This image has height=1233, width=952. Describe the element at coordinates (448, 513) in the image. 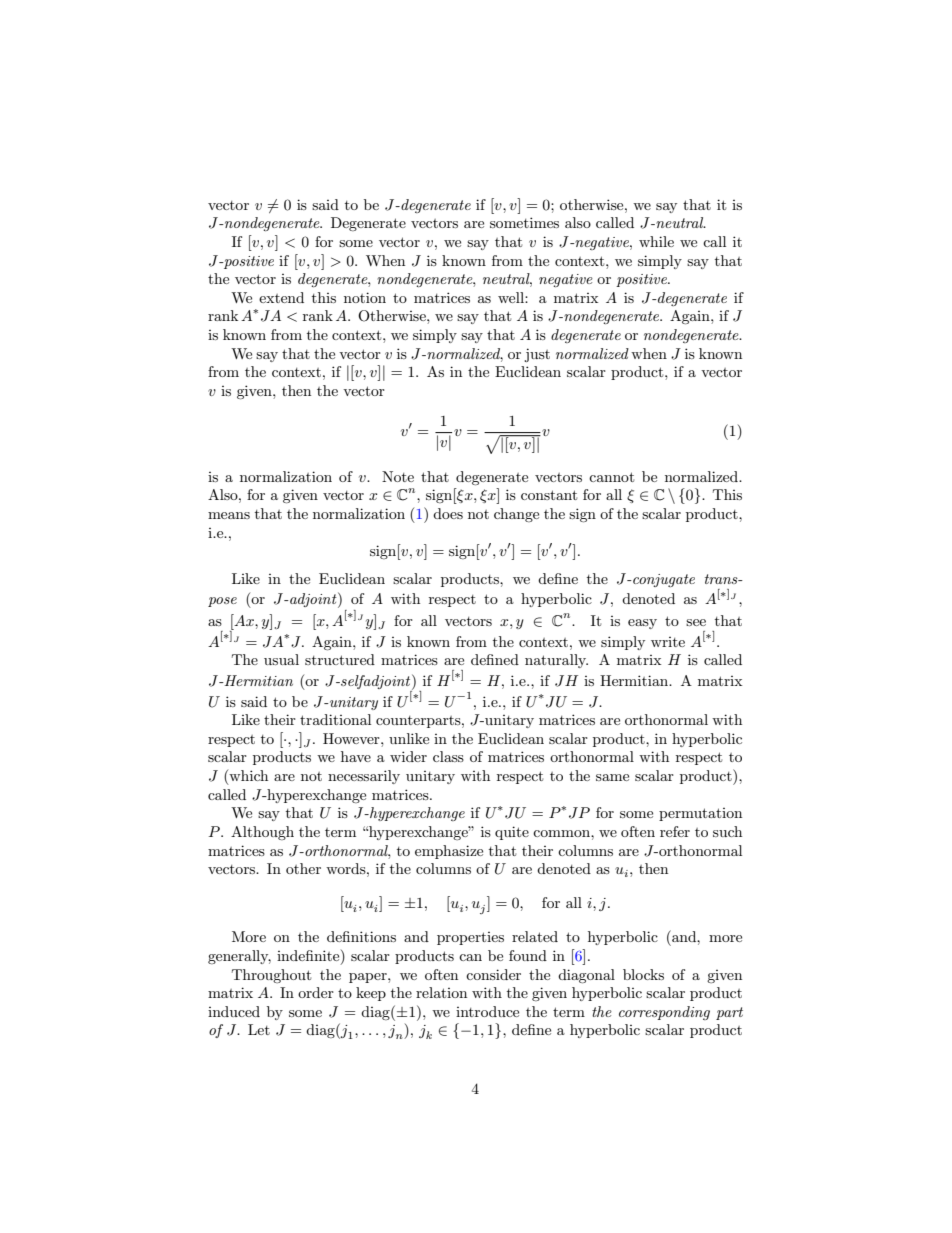

I see `does` at that location.
